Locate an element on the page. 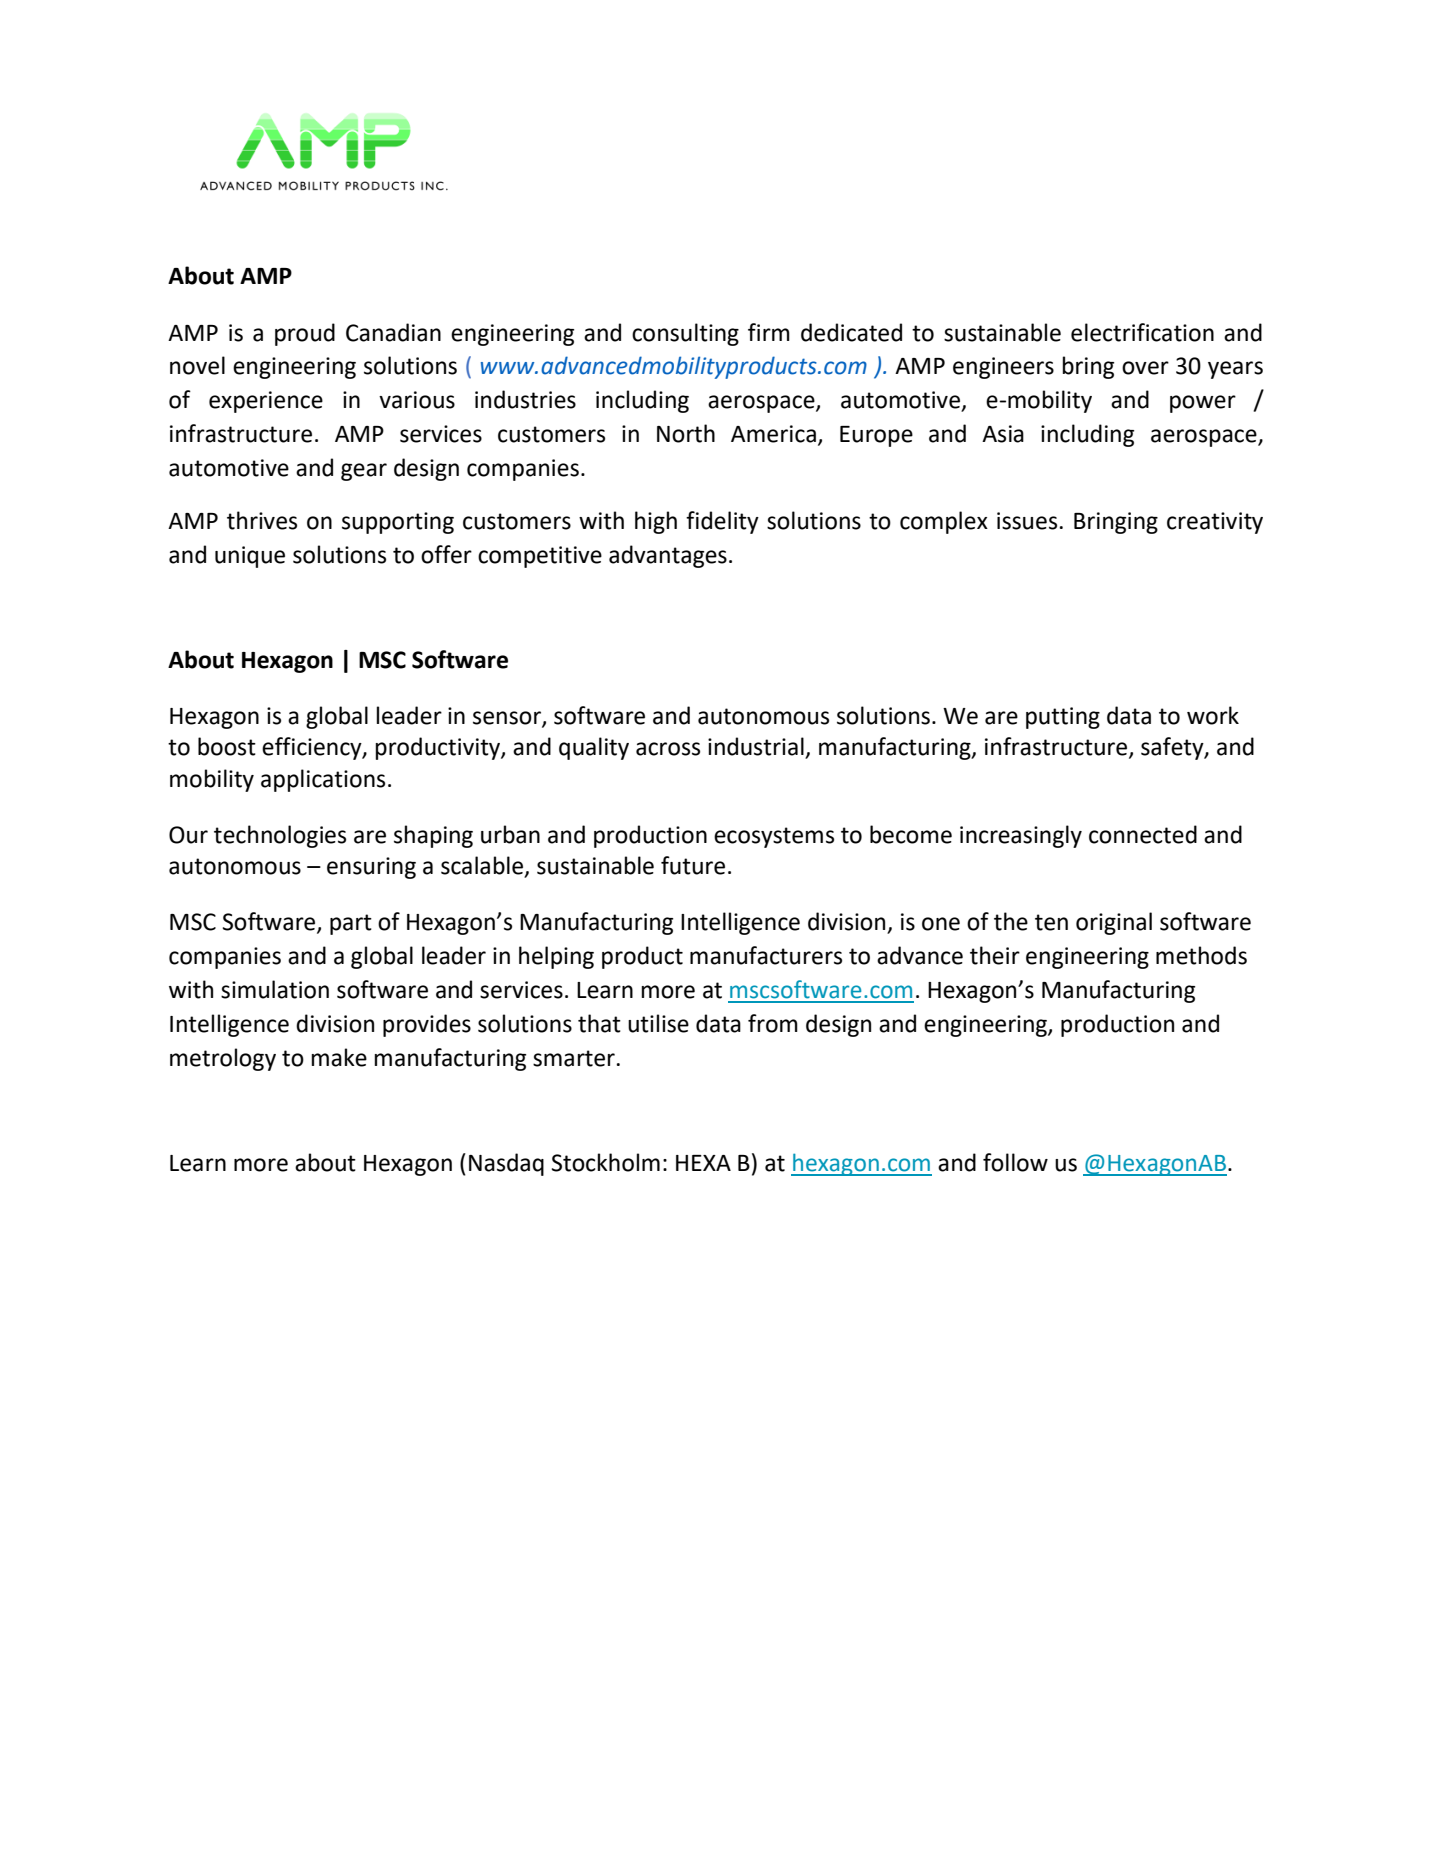 The image size is (1432, 1853). proud is located at coordinates (305, 334).
